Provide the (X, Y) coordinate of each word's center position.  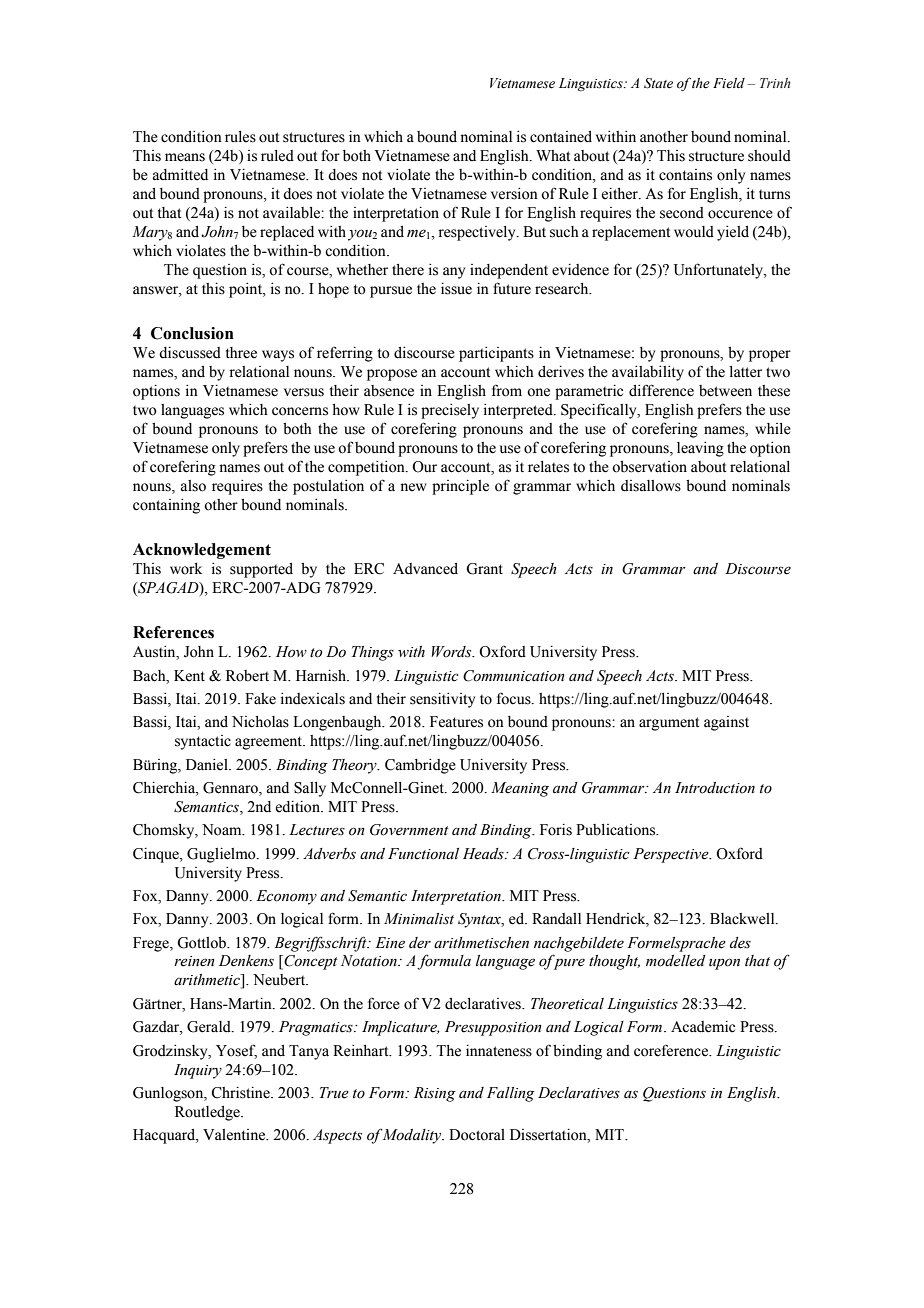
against (726, 723)
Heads (484, 854)
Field (729, 83)
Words (452, 652)
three (241, 353)
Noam (223, 830)
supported (261, 570)
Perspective (672, 855)
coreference (672, 1050)
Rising (435, 1094)
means (185, 157)
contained (561, 137)
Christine (241, 1093)
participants (496, 354)
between (725, 391)
